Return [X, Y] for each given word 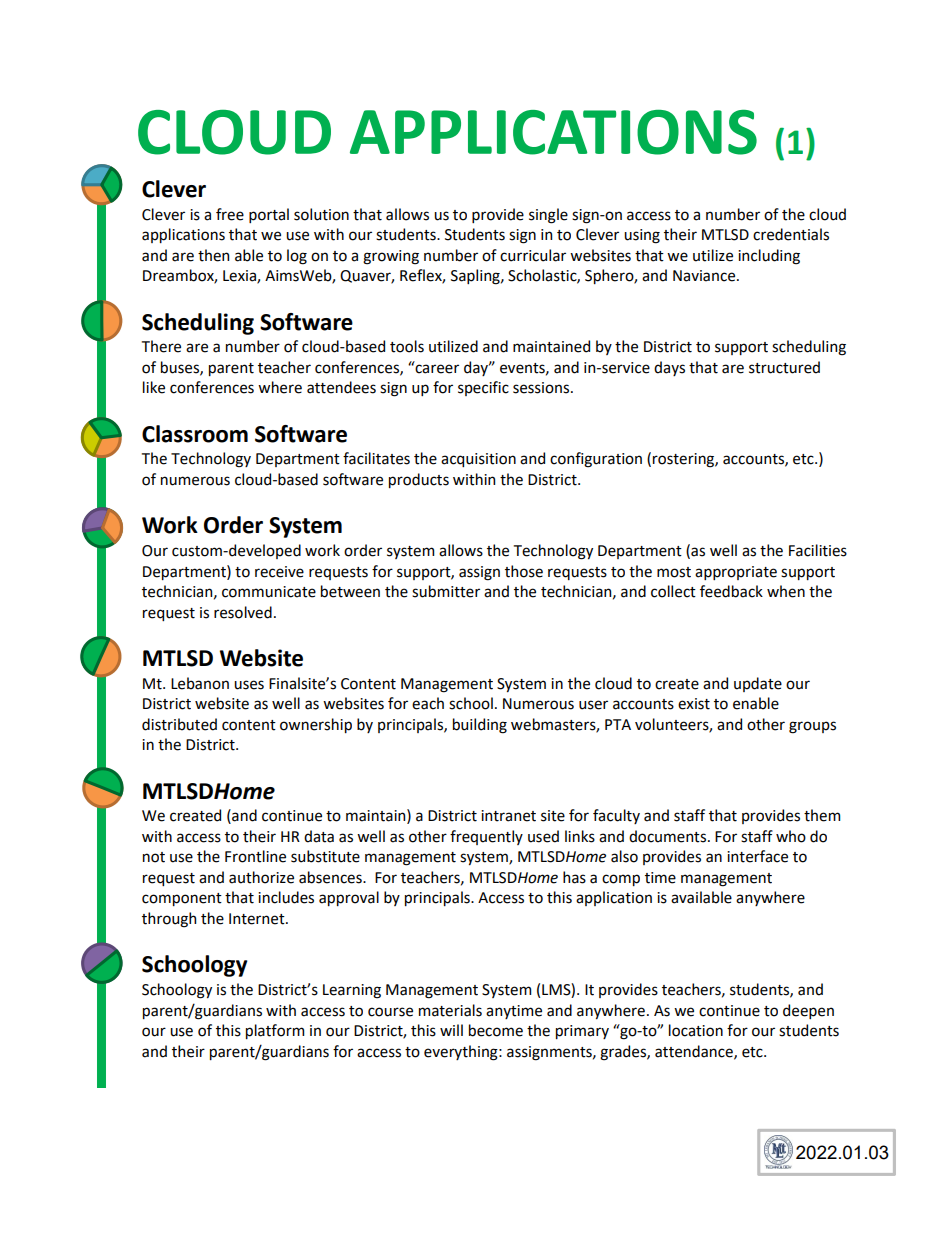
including [769, 257]
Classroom [195, 434]
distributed [179, 724]
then [213, 255]
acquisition [478, 460]
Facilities [818, 550]
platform [275, 1031]
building [480, 726]
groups [812, 727]
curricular [533, 255]
